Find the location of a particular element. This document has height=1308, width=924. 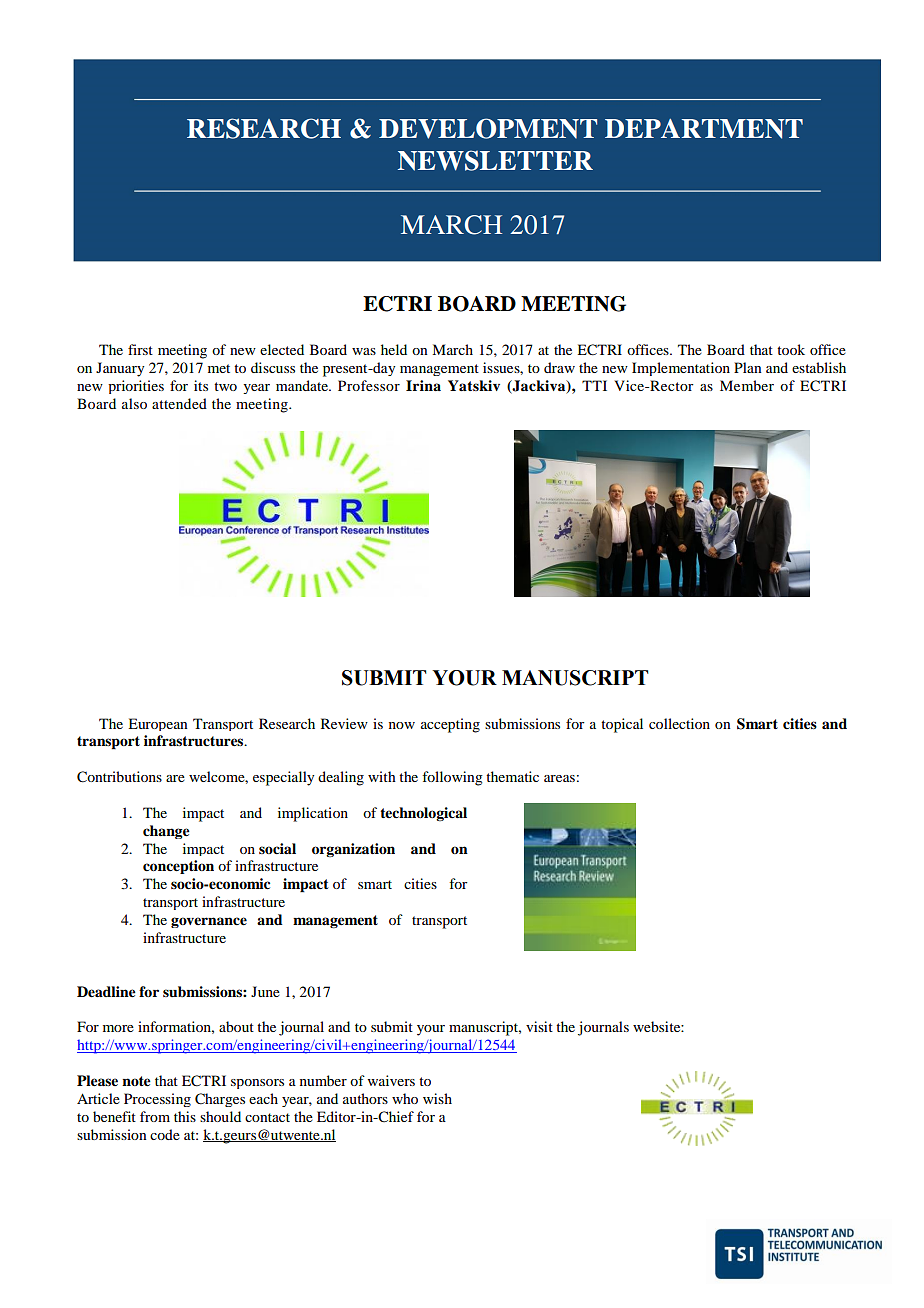

wish is located at coordinates (437, 1098).
